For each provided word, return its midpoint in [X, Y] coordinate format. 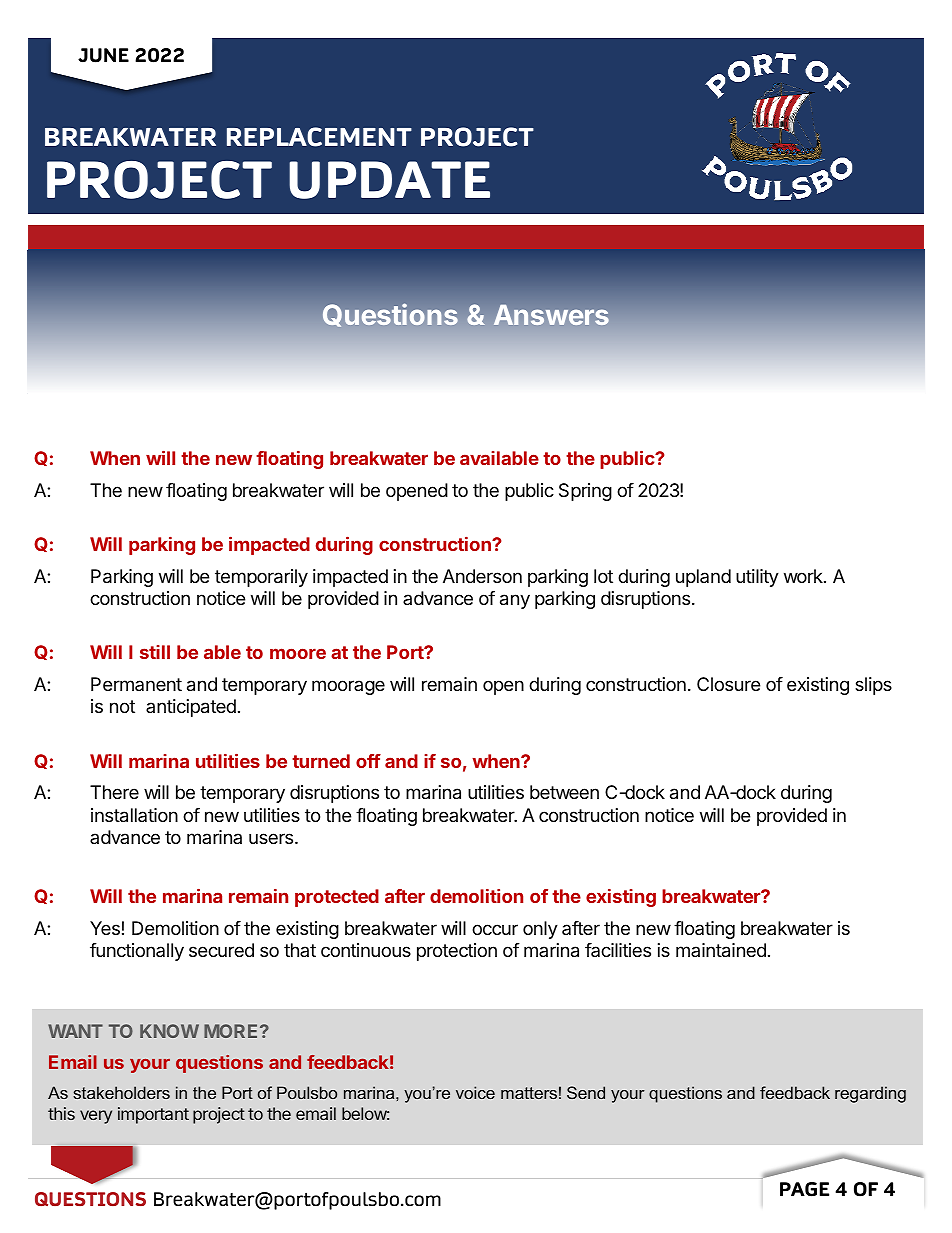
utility [757, 578]
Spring [585, 492]
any [515, 601]
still [155, 652]
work [804, 576]
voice [475, 1092]
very [96, 1117]
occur [495, 929]
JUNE [103, 55]
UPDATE [389, 180]
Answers [551, 315]
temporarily [261, 578]
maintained [721, 950]
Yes [105, 928]
